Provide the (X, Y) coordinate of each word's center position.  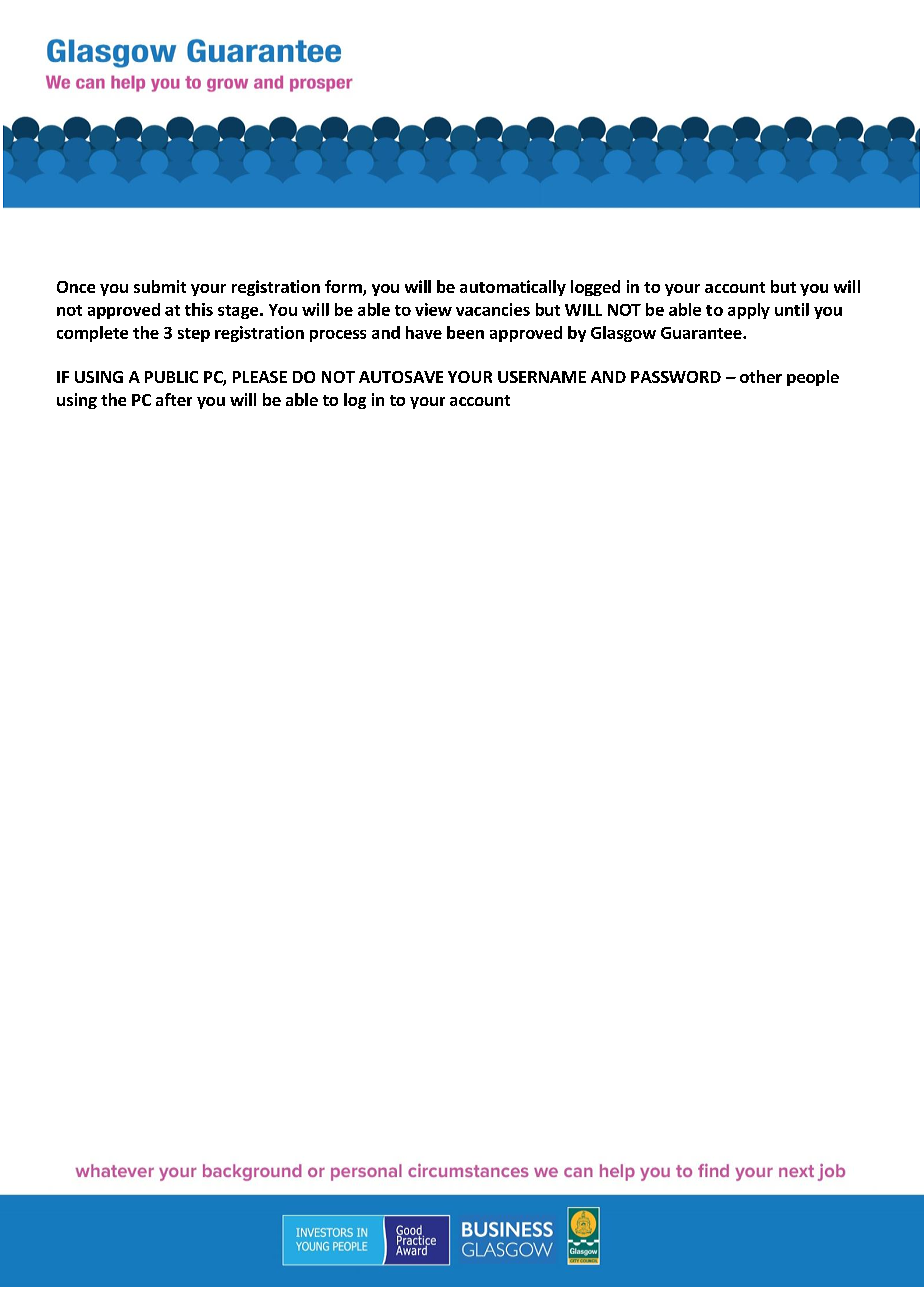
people (813, 378)
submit (160, 286)
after (174, 399)
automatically (513, 288)
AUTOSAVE (401, 377)
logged (595, 288)
